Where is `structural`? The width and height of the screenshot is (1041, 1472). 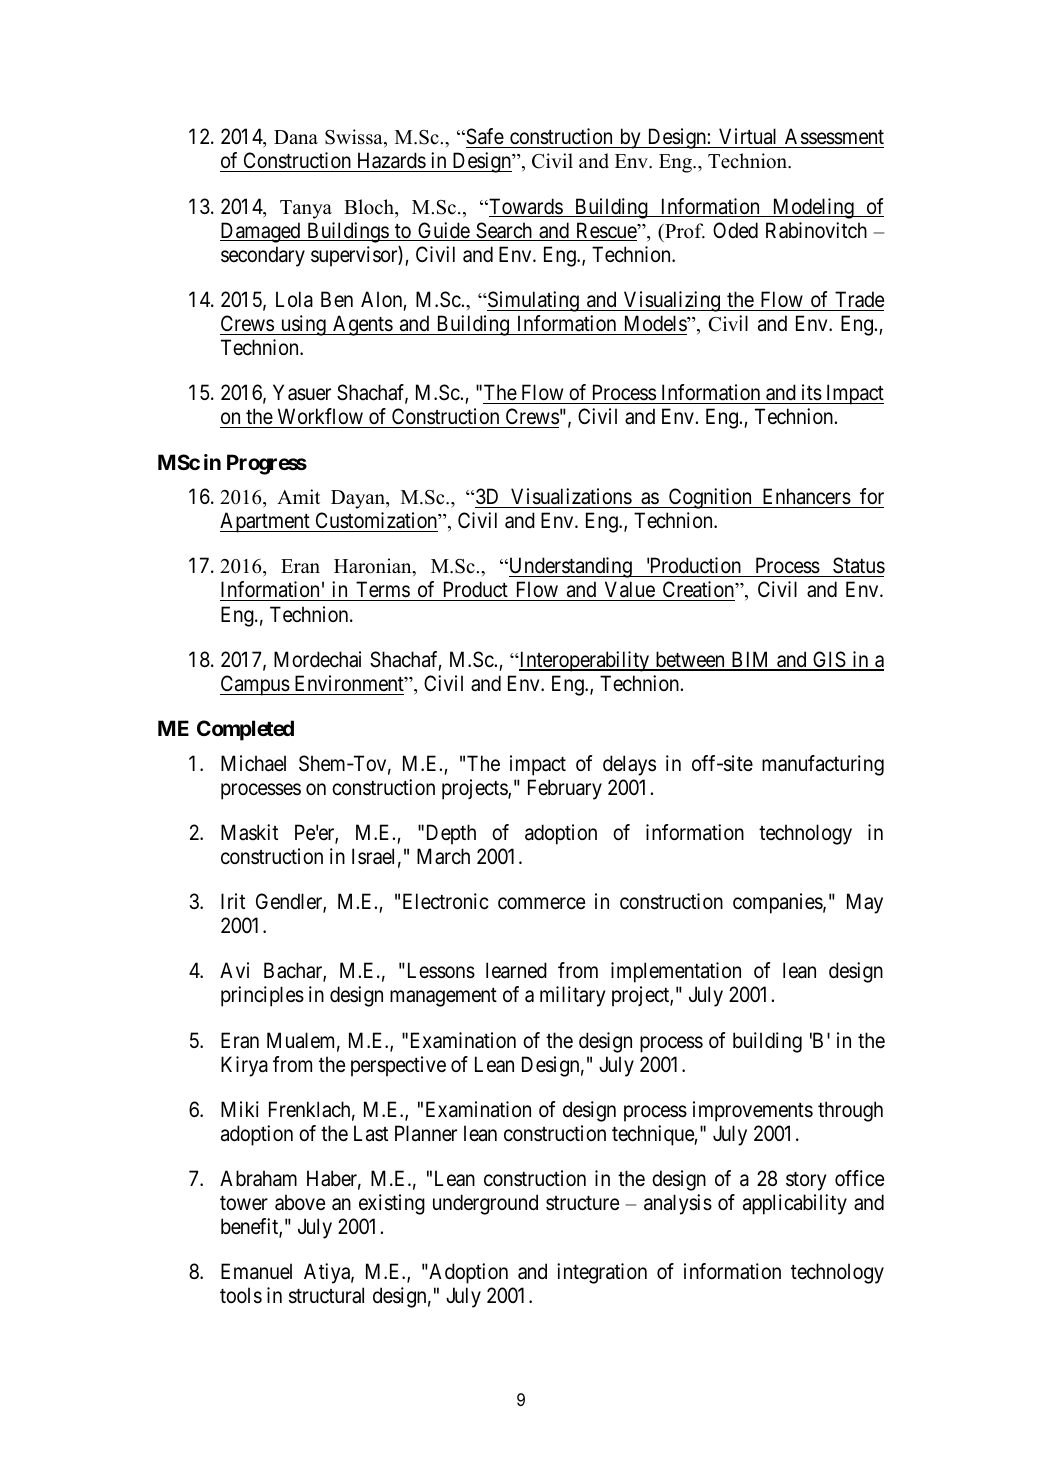 structural is located at coordinates (326, 1295).
